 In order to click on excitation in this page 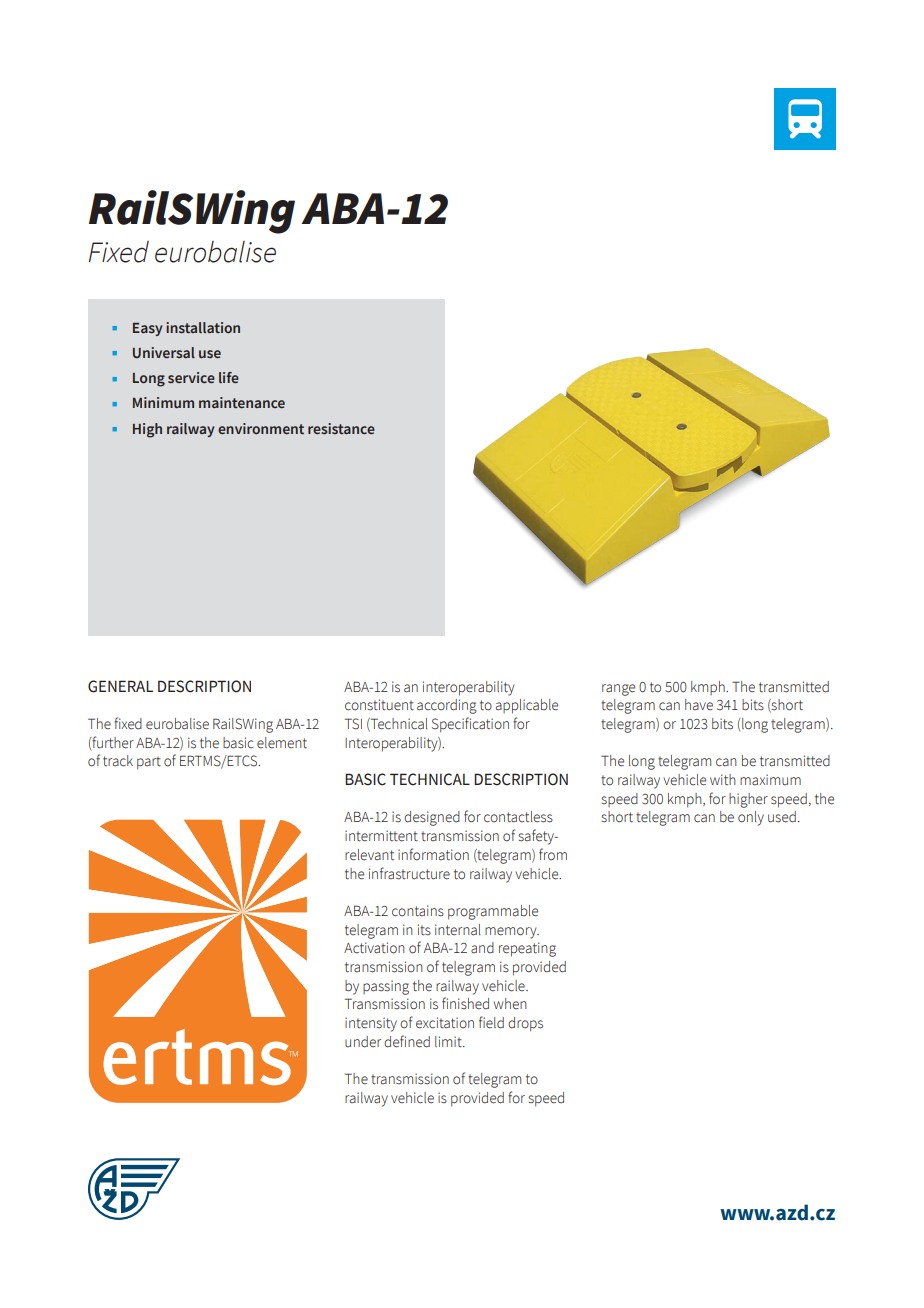, I will do `click(445, 1023)`.
